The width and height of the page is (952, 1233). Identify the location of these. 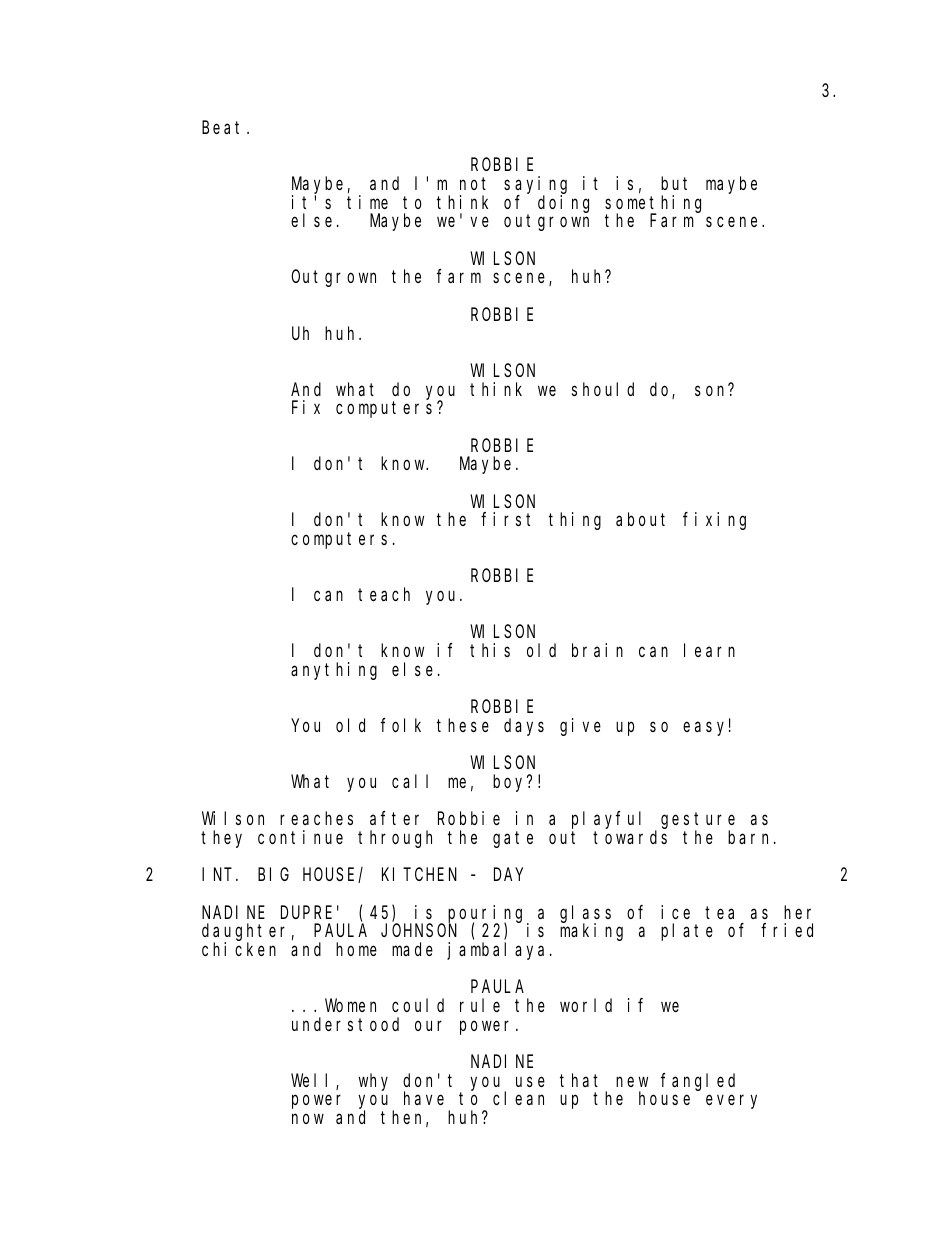
(463, 725).
